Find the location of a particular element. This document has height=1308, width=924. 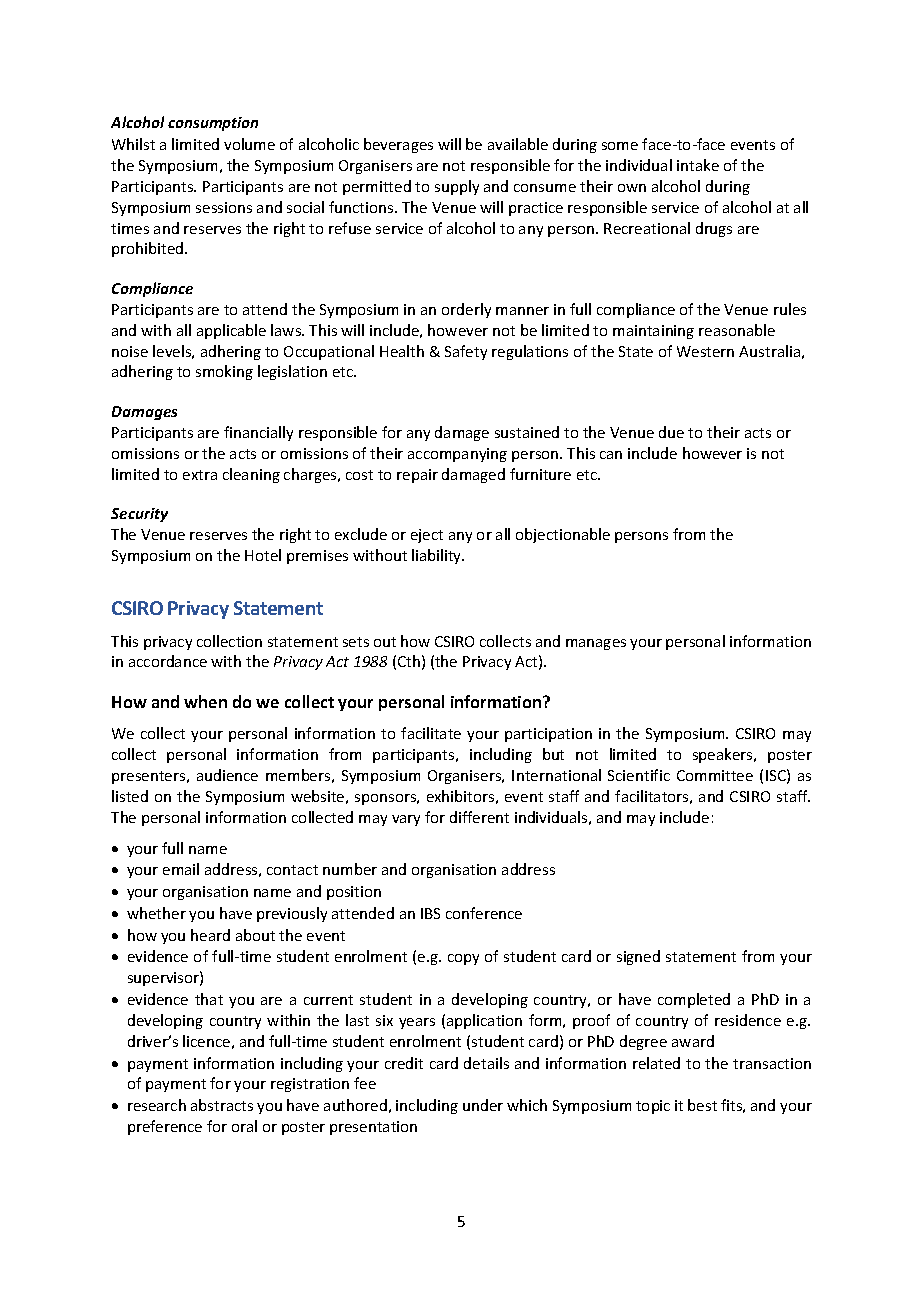

smoking is located at coordinates (224, 372).
